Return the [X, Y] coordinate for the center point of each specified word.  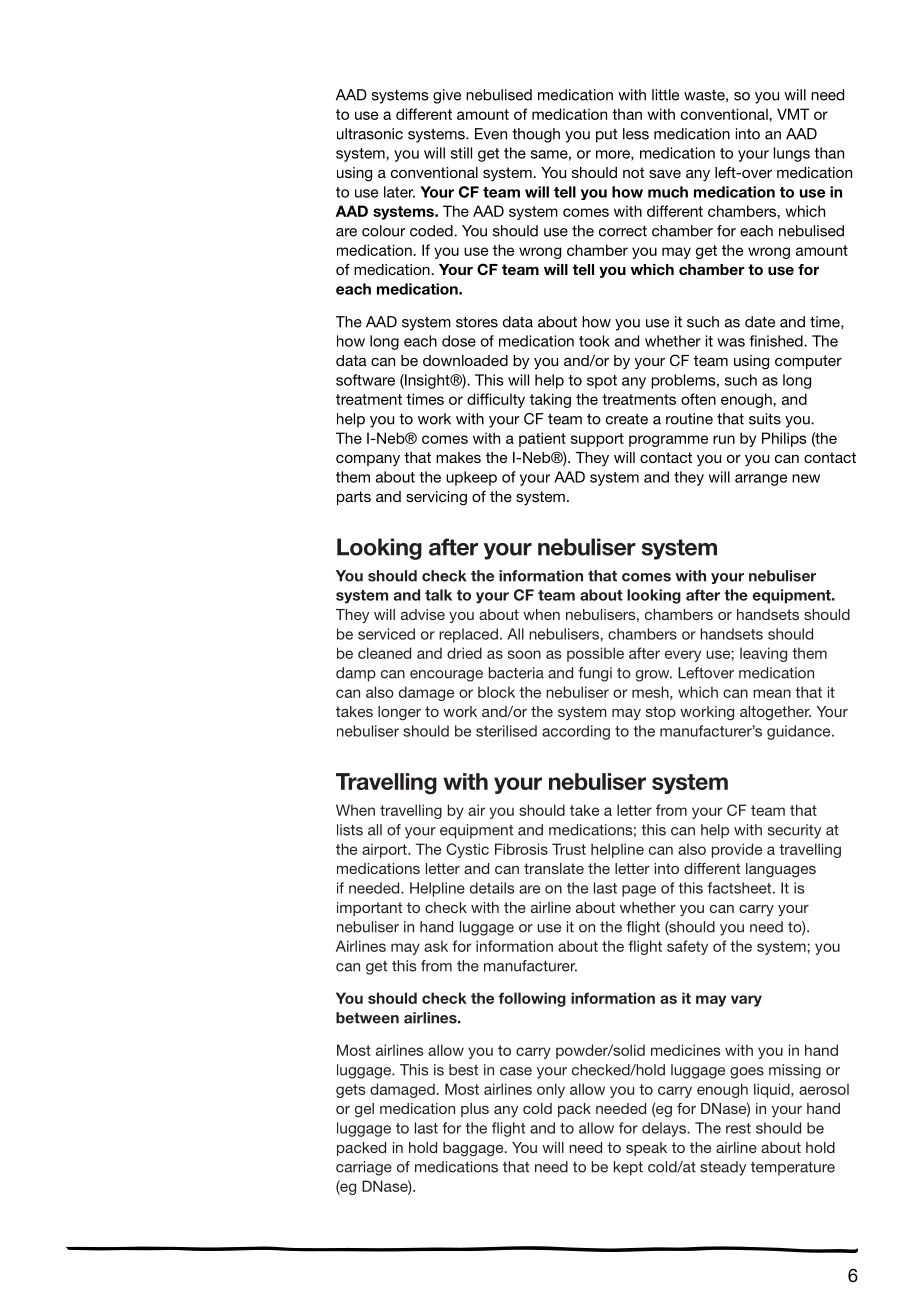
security [794, 831]
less [636, 134]
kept [628, 1168]
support [597, 440]
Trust [569, 849]
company [368, 460]
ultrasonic [370, 134]
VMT [793, 114]
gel [364, 1110]
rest [738, 1128]
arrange [761, 480]
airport [385, 850]
